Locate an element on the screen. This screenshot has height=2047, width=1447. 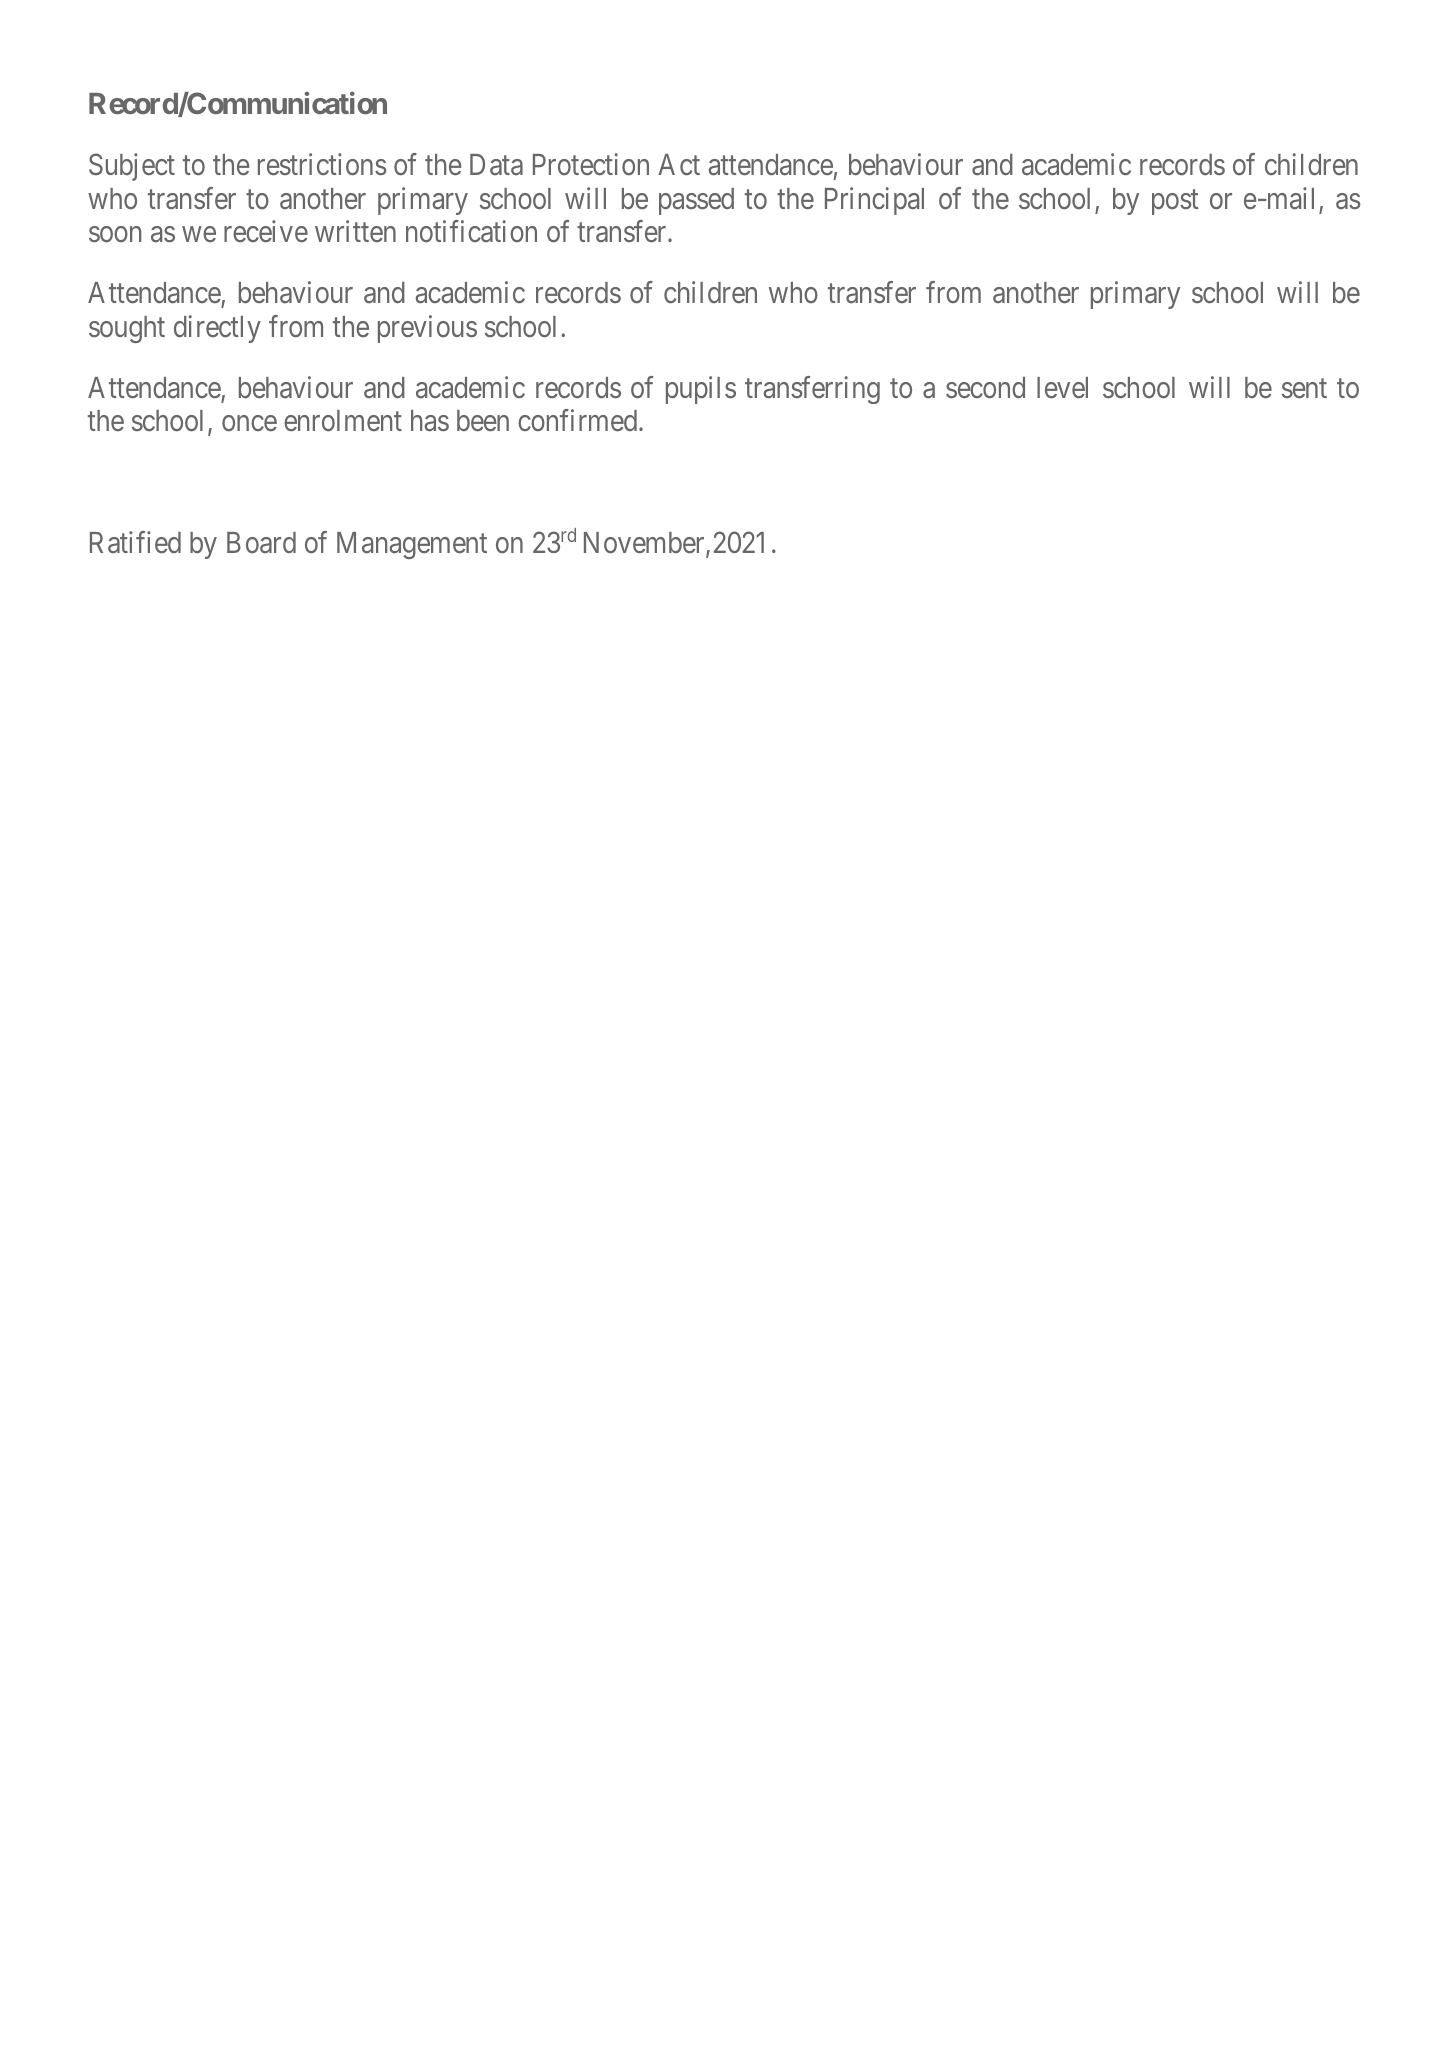
Board is located at coordinates (261, 542).
